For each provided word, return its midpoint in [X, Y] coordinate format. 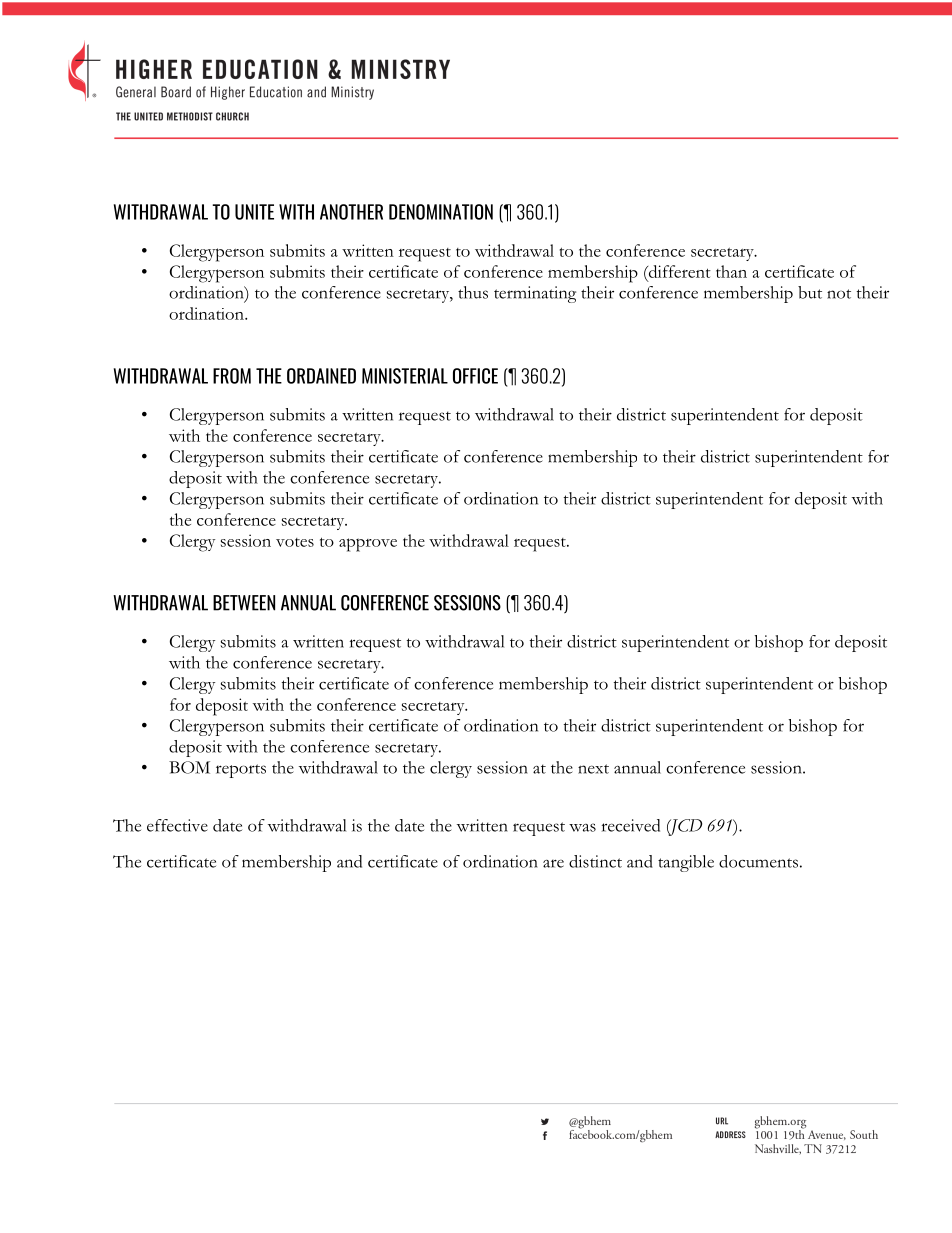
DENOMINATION [441, 212]
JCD [684, 827]
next [593, 769]
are [553, 863]
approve [368, 545]
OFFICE [475, 376]
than [731, 271]
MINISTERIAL [405, 376]
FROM [232, 376]
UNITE [254, 212]
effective [177, 825]
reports [241, 771]
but [810, 292]
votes [295, 542]
